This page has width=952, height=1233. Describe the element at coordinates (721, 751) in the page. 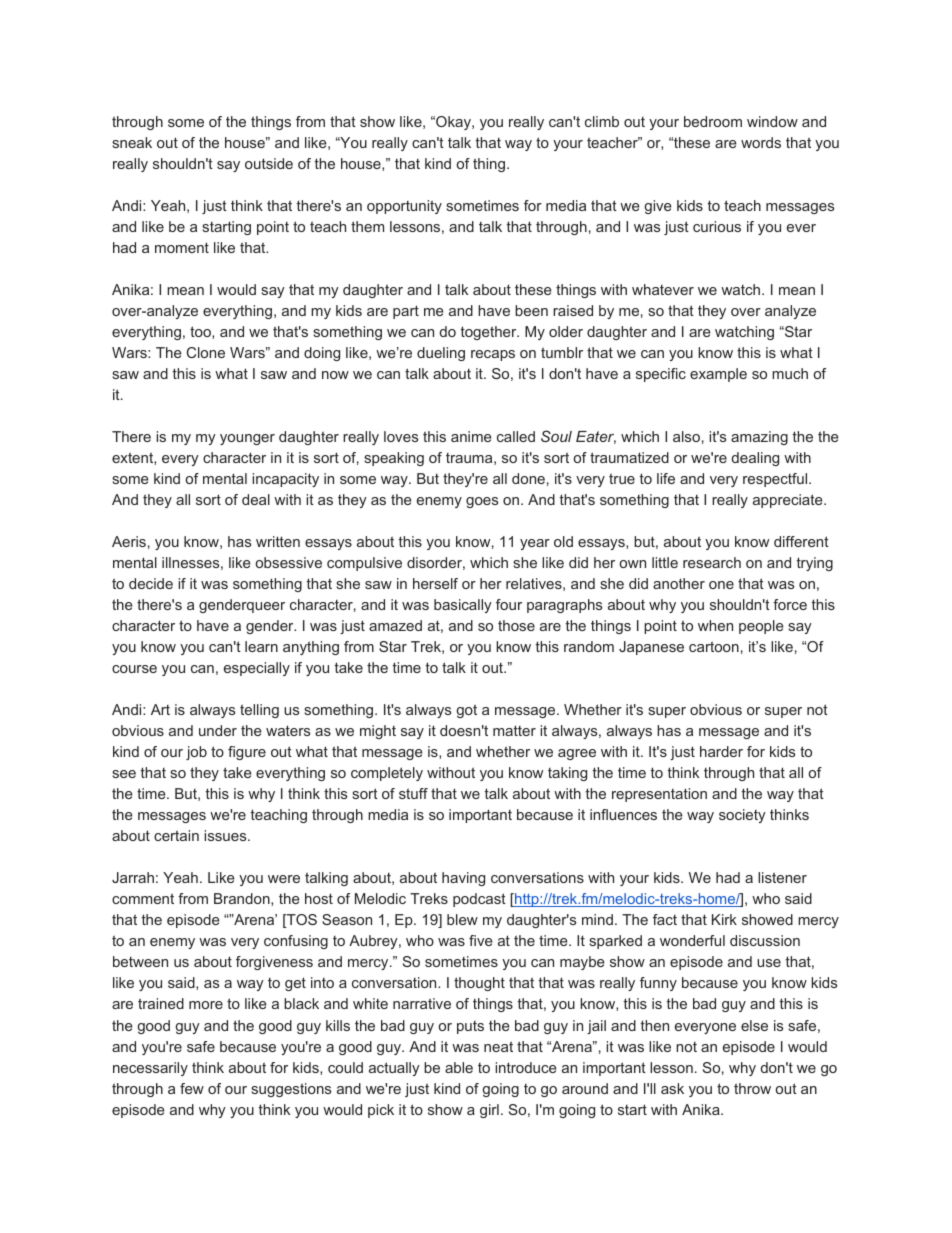

I see `harder` at that location.
